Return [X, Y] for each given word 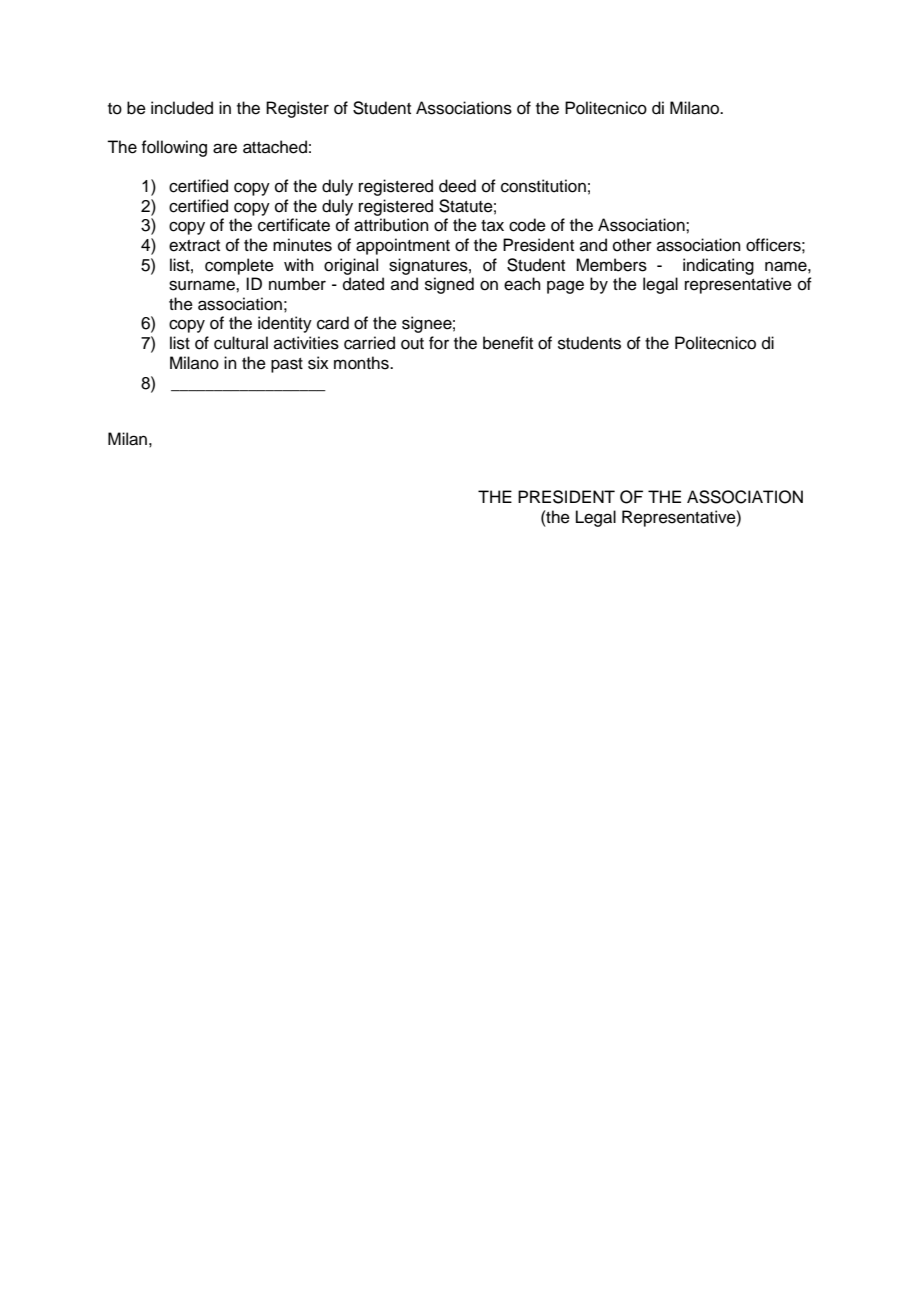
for [439, 343]
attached [275, 147]
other [632, 245]
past [287, 365]
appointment [403, 246]
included [182, 108]
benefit [508, 343]
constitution [543, 186]
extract [194, 246]
